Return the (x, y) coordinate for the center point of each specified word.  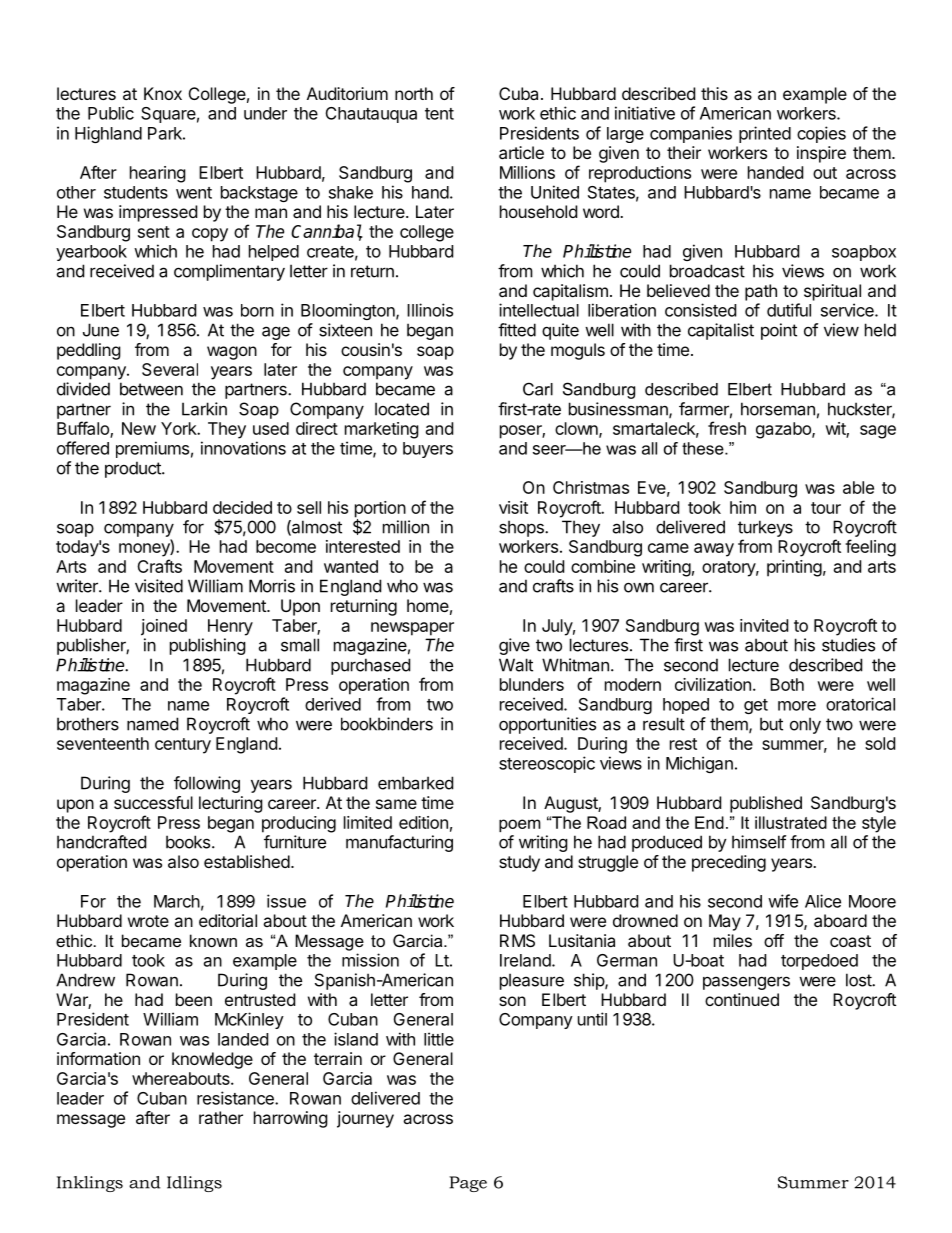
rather (221, 1117)
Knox (163, 93)
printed (765, 134)
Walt (516, 665)
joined (164, 627)
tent (439, 114)
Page (468, 1184)
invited (764, 625)
